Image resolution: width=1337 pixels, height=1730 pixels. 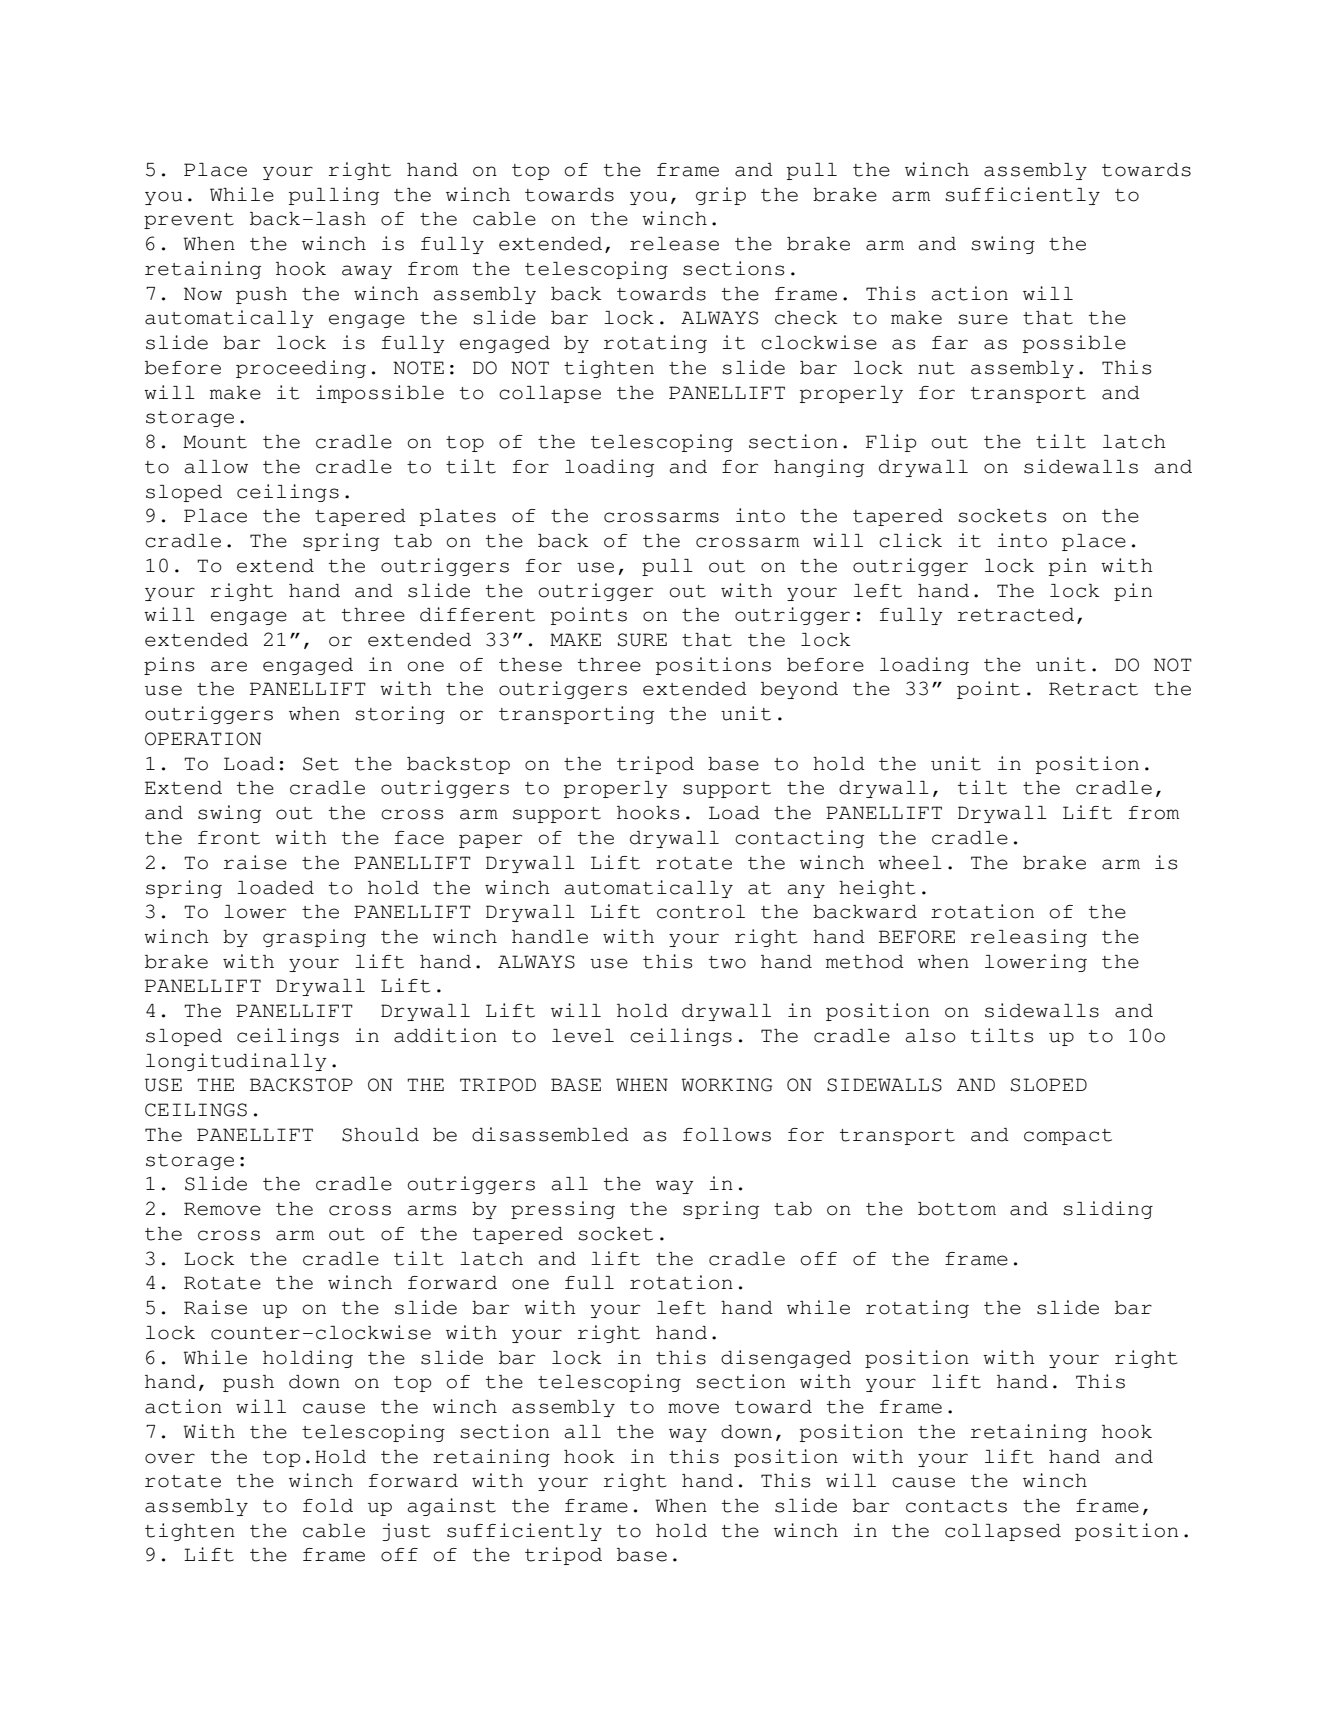 I want to click on Should, so click(x=380, y=1135).
